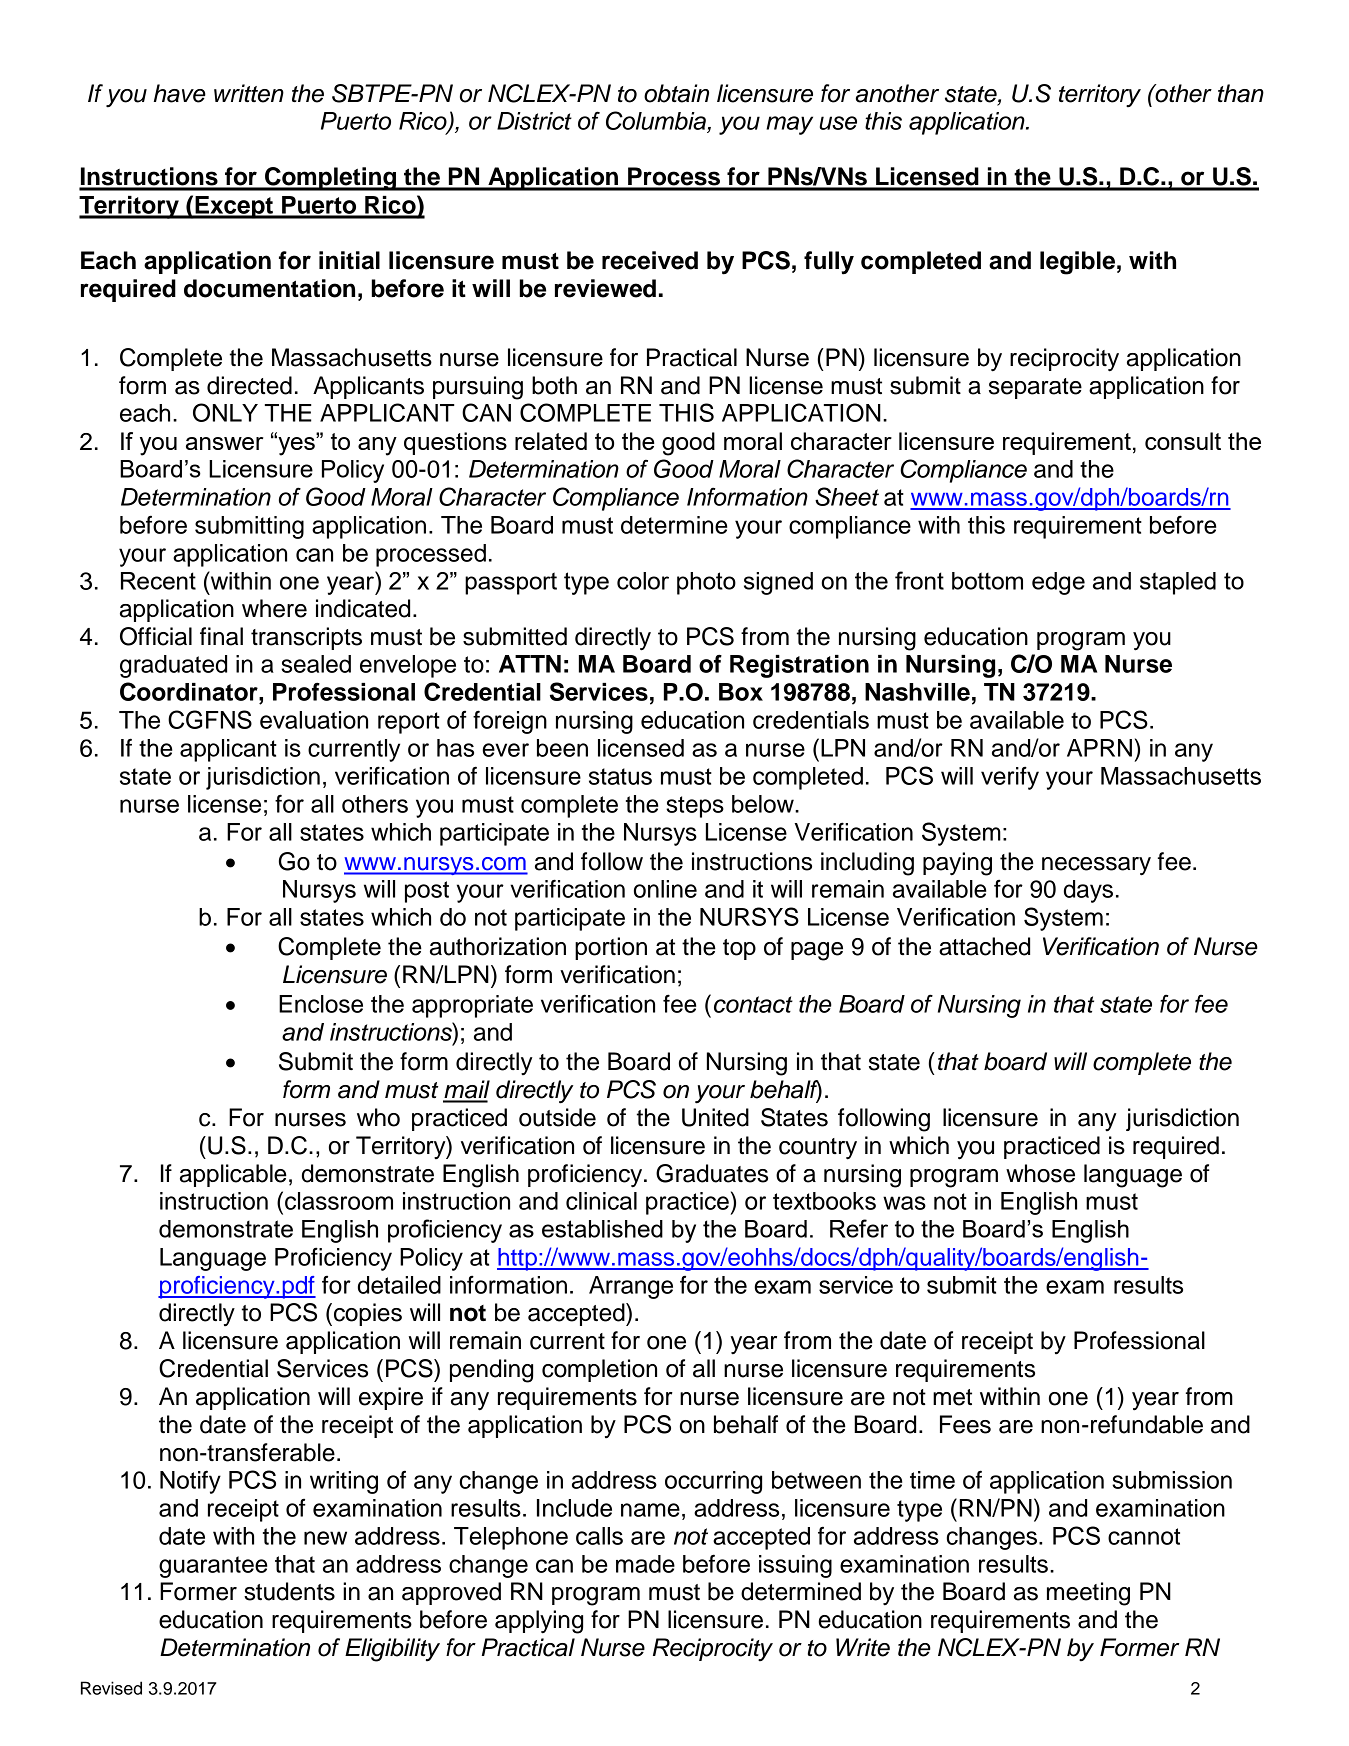 The image size is (1349, 1746). Describe the element at coordinates (645, 1564) in the screenshot. I see `made` at that location.
